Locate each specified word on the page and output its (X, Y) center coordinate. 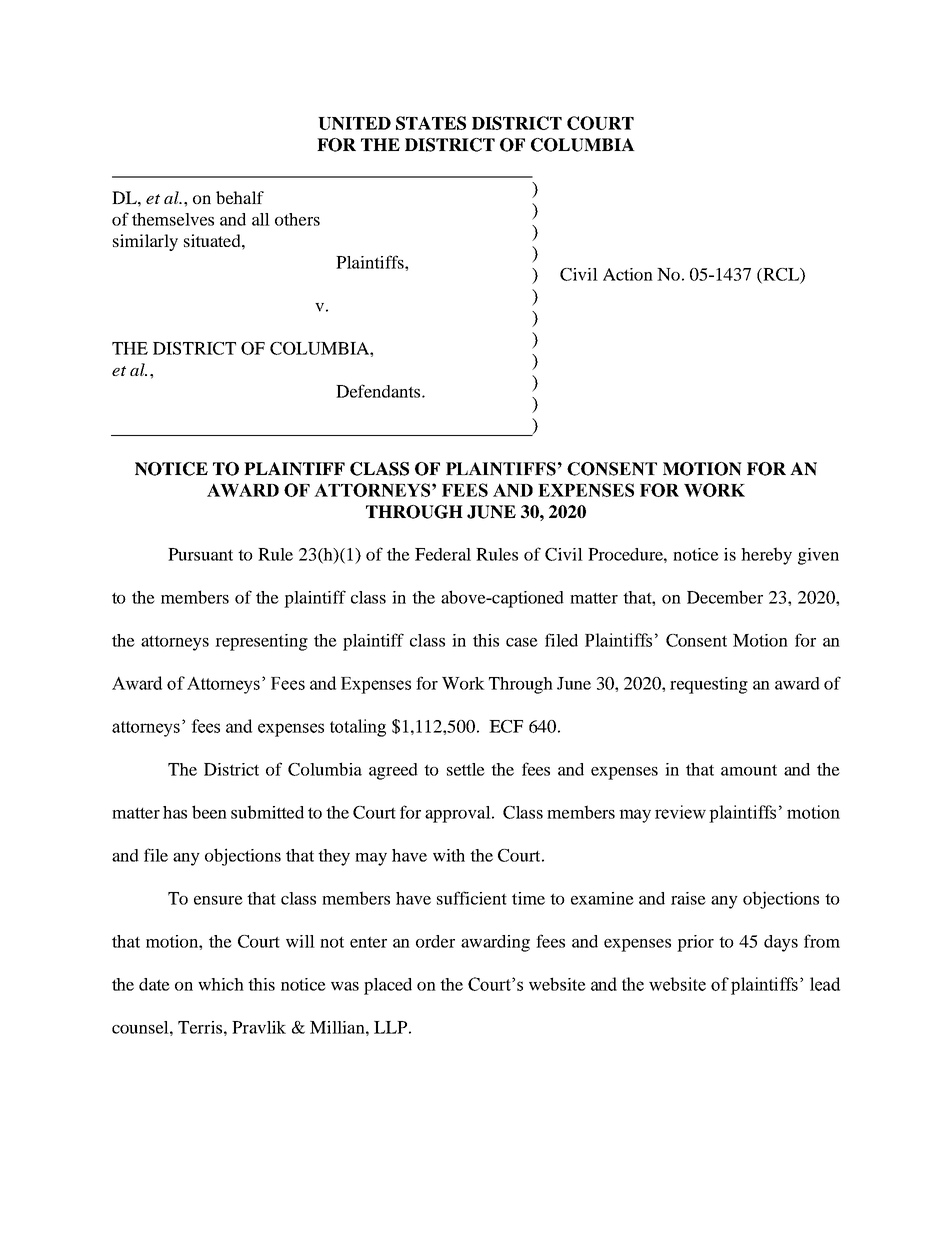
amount (749, 770)
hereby (766, 556)
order (435, 941)
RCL (781, 275)
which (221, 984)
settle (466, 769)
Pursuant (200, 554)
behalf (240, 197)
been (209, 812)
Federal (443, 554)
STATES (431, 123)
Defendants (379, 391)
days (781, 943)
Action (628, 274)
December (725, 597)
